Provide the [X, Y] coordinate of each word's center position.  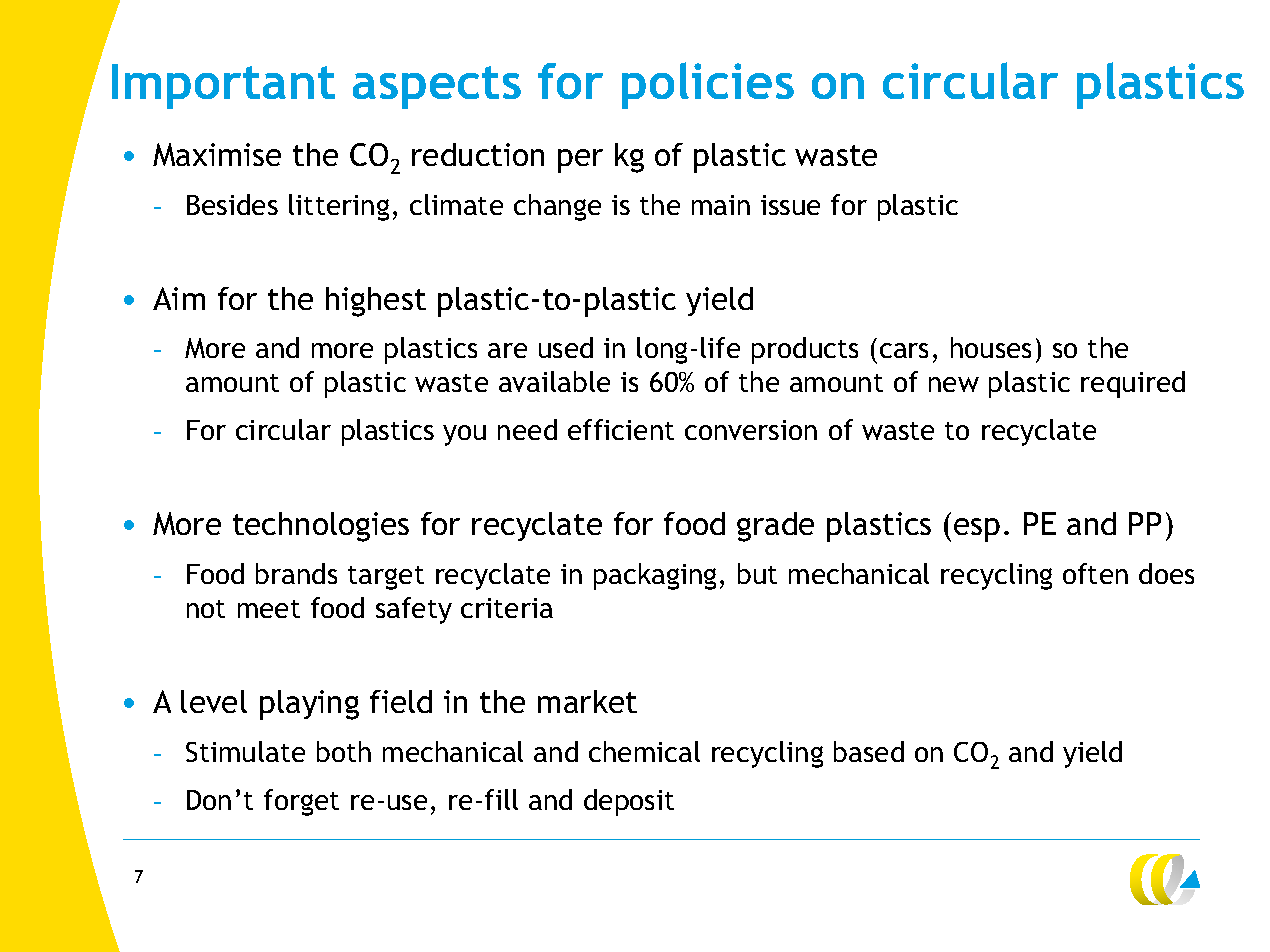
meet [269, 609]
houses [991, 347]
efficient [621, 429]
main [721, 205]
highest [376, 302]
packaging [655, 576]
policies [708, 85]
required [1133, 384]
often [1095, 573]
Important [223, 86]
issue [790, 205]
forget [301, 802]
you [464, 435]
